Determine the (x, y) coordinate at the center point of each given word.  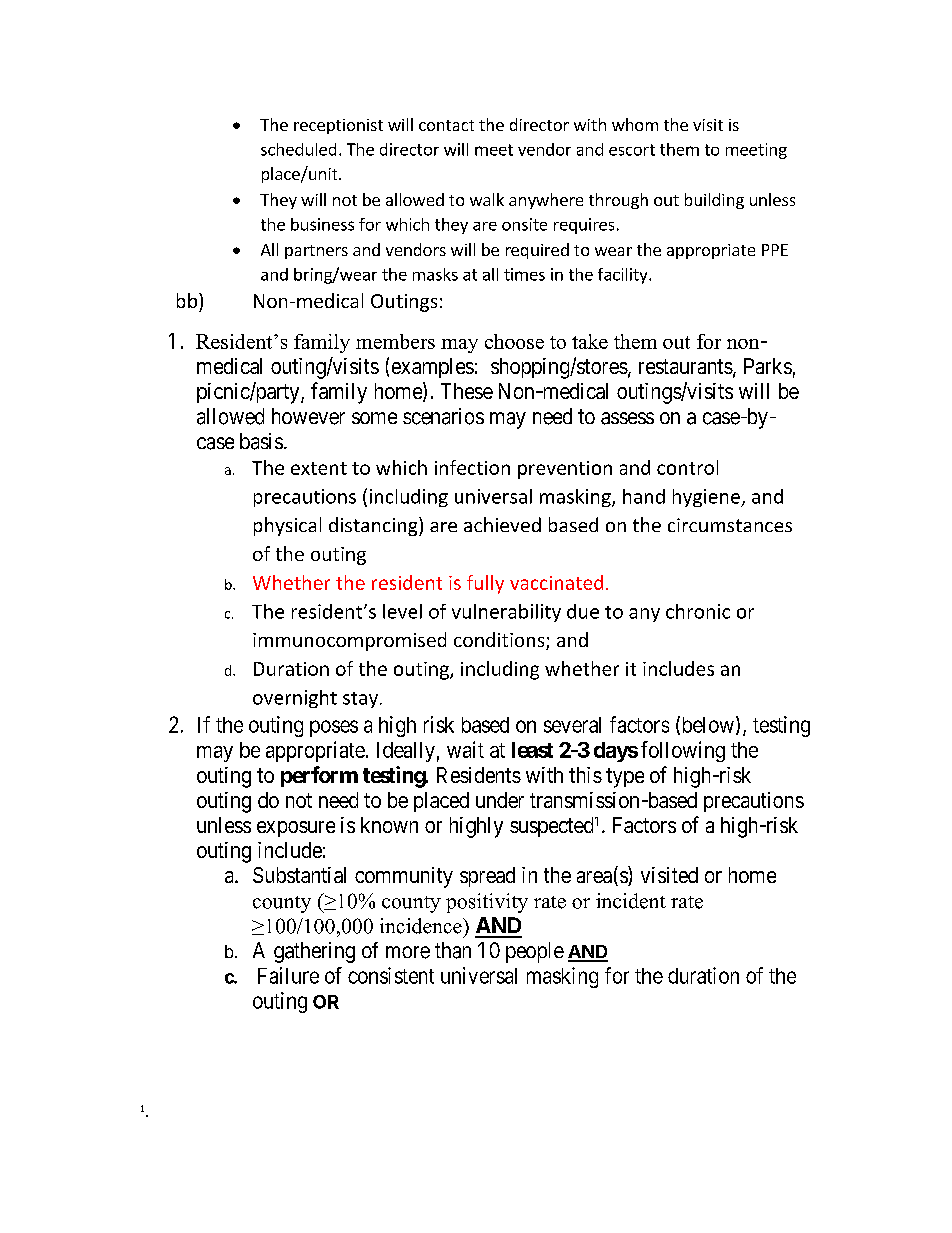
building (714, 201)
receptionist (338, 126)
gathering (314, 952)
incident (631, 901)
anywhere (546, 201)
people (535, 952)
